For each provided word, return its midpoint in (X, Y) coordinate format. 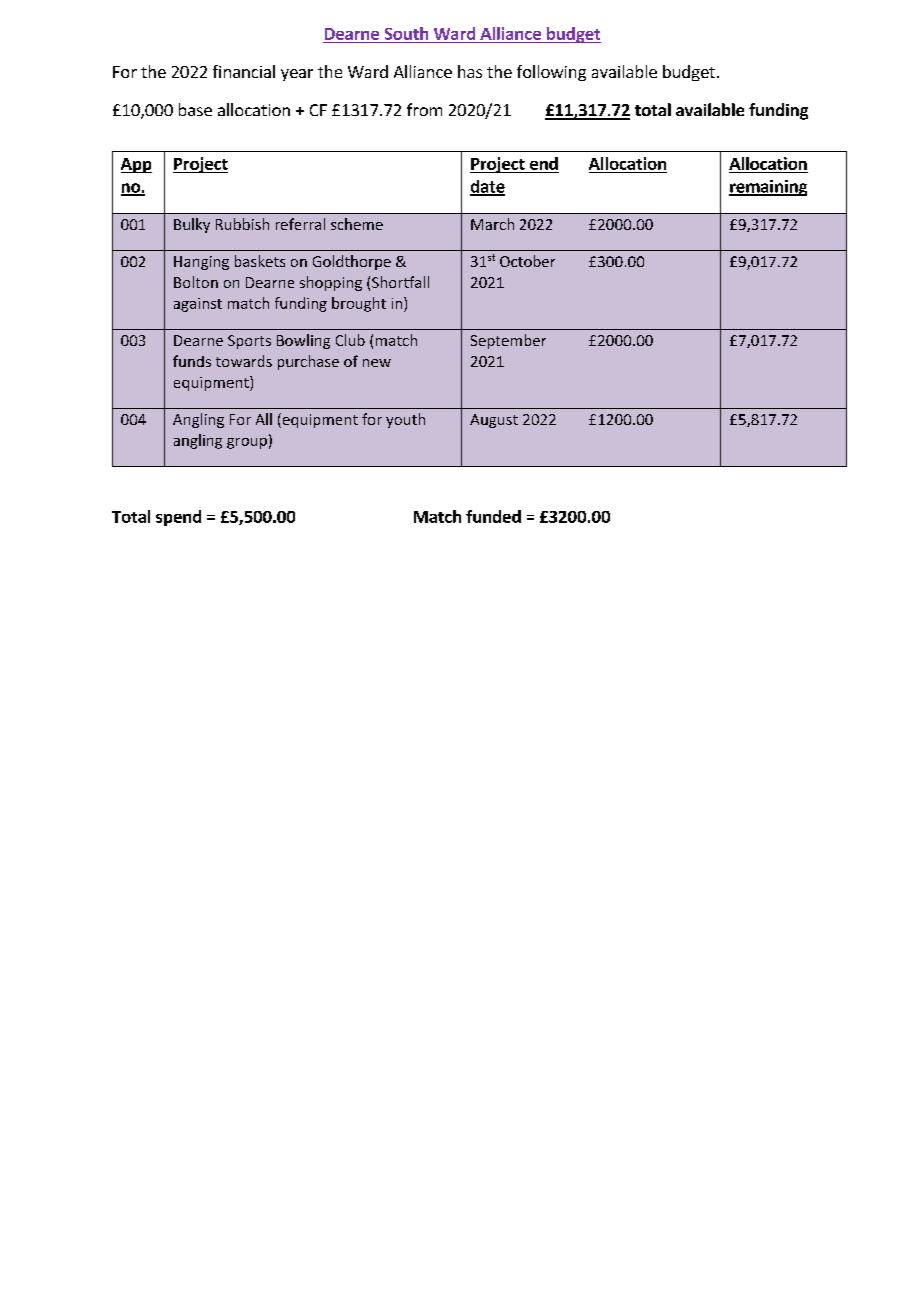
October (527, 261)
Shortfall (400, 282)
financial (244, 71)
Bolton (196, 282)
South (406, 33)
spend (178, 518)
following (551, 73)
